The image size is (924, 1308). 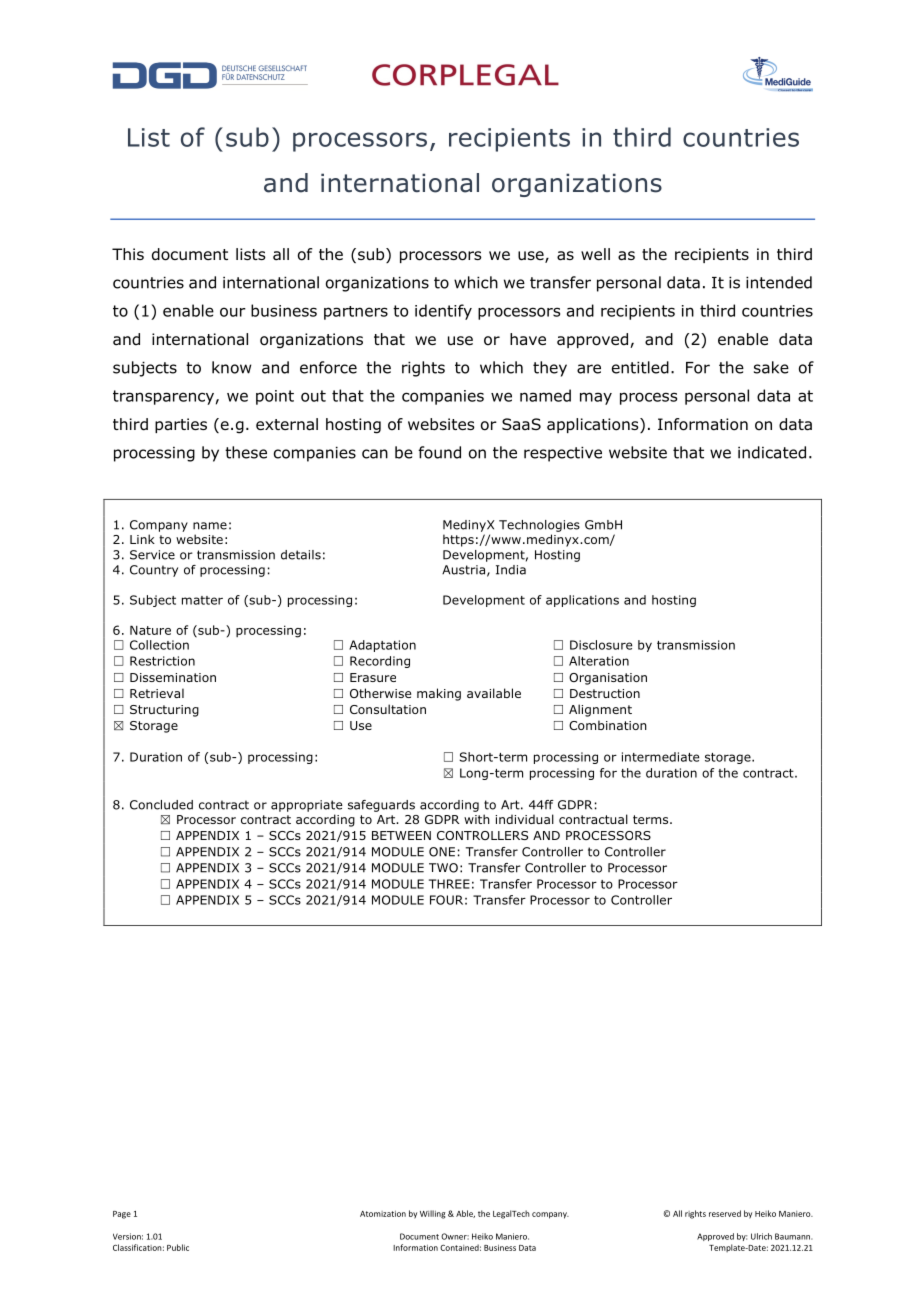 I want to click on making, so click(x=439, y=694).
